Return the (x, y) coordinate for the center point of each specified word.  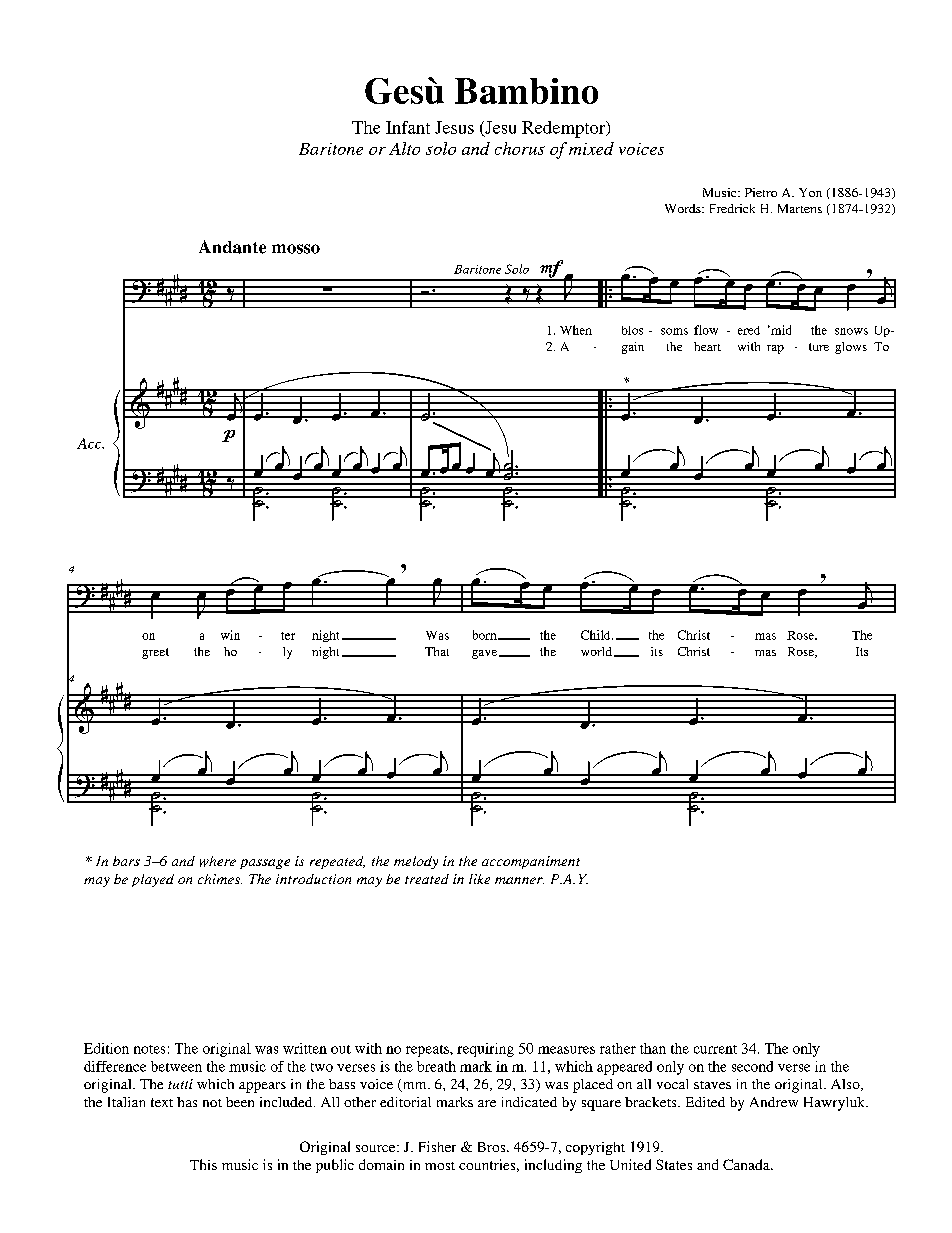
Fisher (437, 1146)
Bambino (526, 91)
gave (486, 654)
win (230, 635)
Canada (747, 1164)
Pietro (761, 192)
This (203, 1164)
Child (597, 635)
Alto (404, 148)
